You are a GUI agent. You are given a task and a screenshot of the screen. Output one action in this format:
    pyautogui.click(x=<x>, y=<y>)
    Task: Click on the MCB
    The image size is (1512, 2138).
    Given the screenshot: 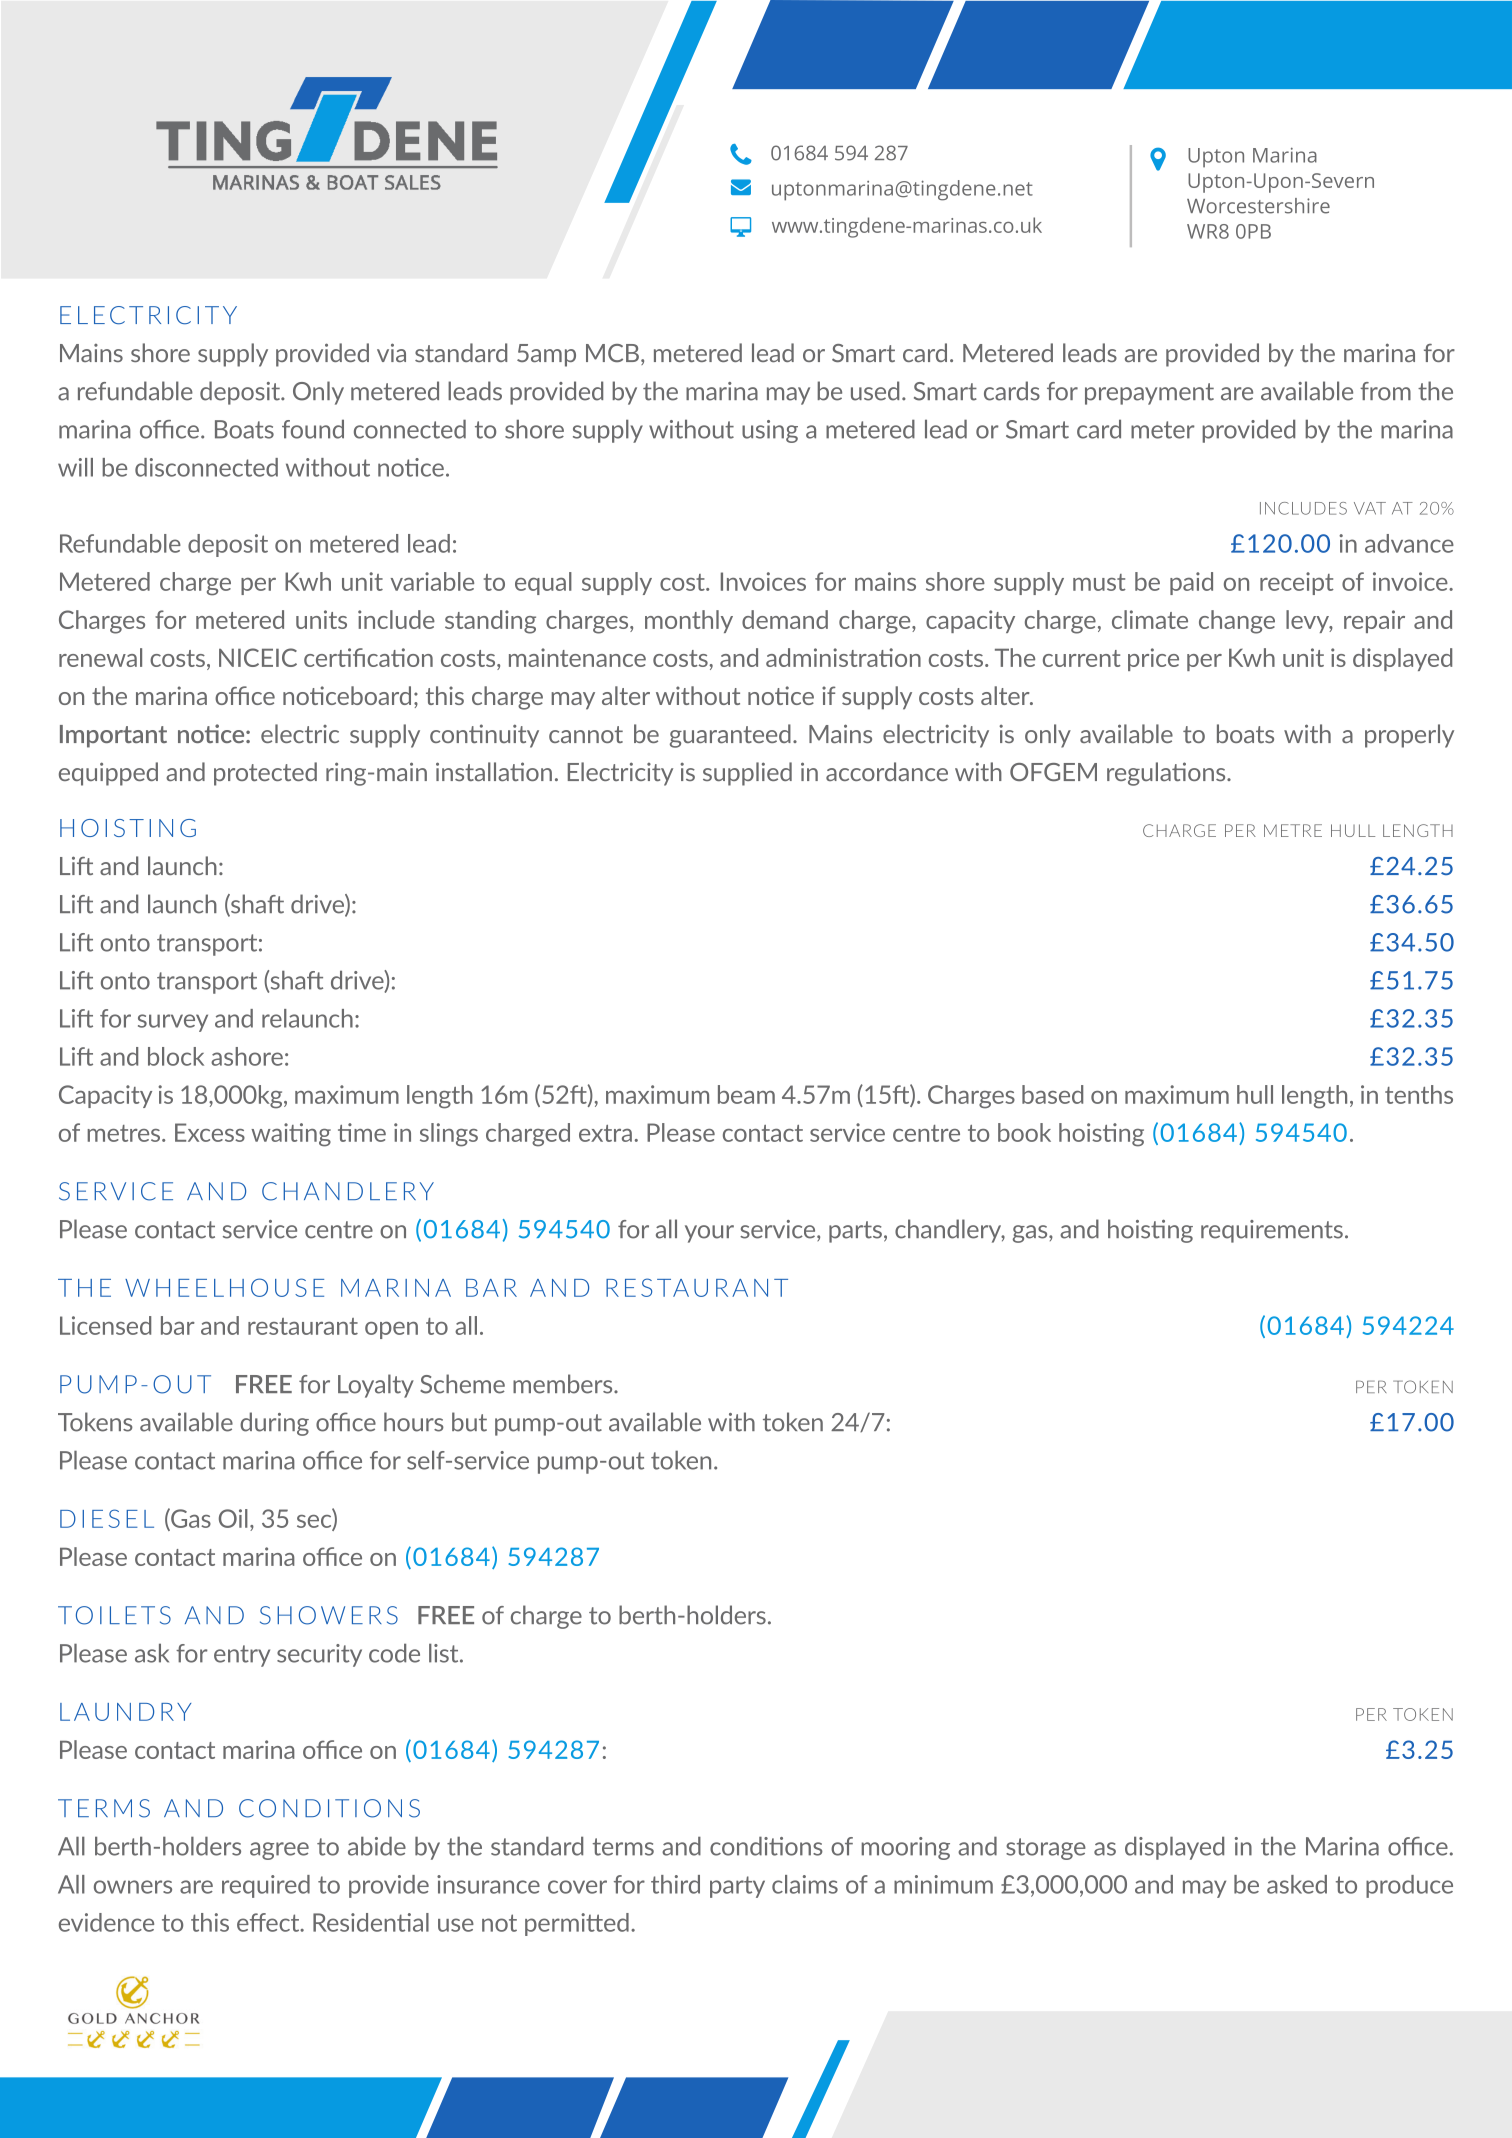 What is the action you would take?
    pyautogui.click(x=612, y=353)
